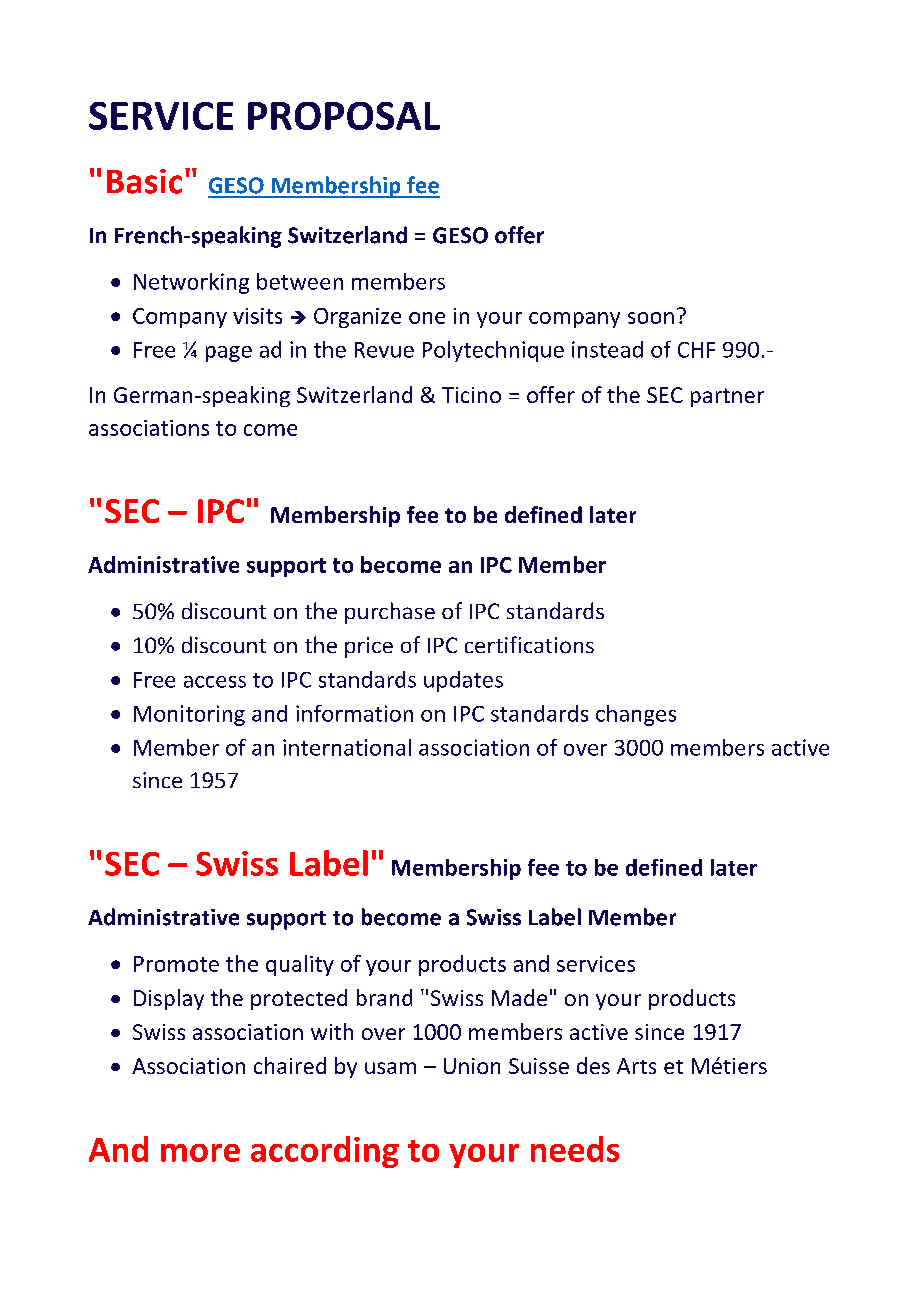 The width and height of the screenshot is (924, 1308). What do you see at coordinates (696, 350) in the screenshot?
I see `CHF` at bounding box center [696, 350].
